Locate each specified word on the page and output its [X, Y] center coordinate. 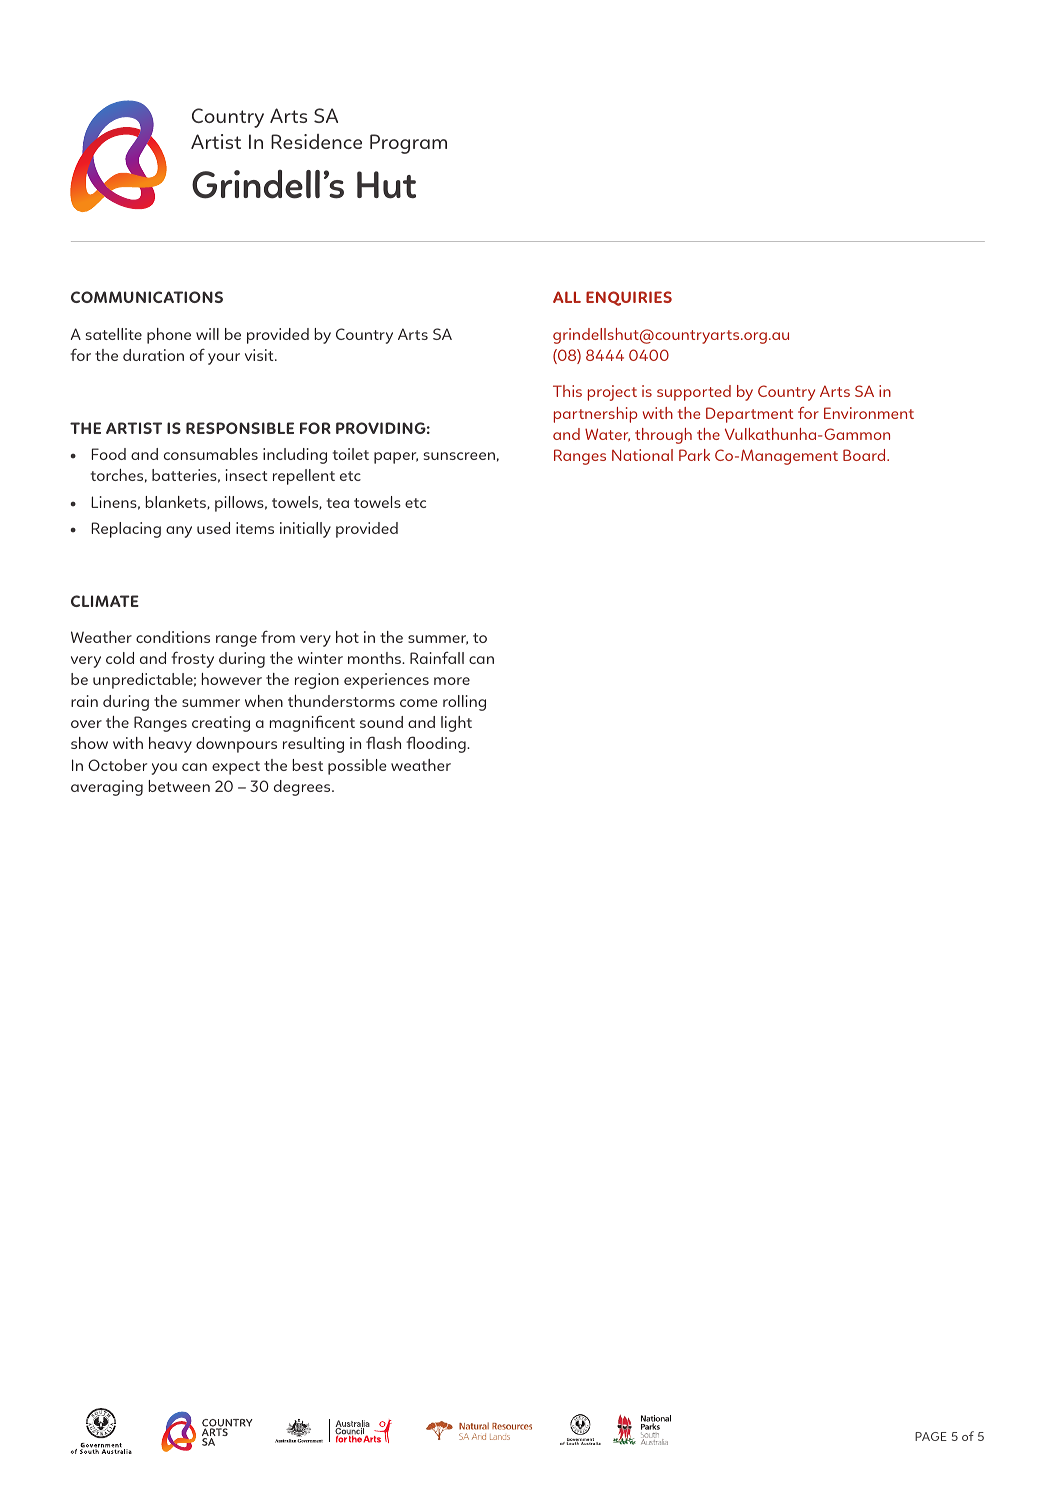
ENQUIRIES [629, 298]
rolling [464, 703]
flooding [437, 744]
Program [408, 144]
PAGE [931, 1436]
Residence [316, 141]
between [179, 786]
